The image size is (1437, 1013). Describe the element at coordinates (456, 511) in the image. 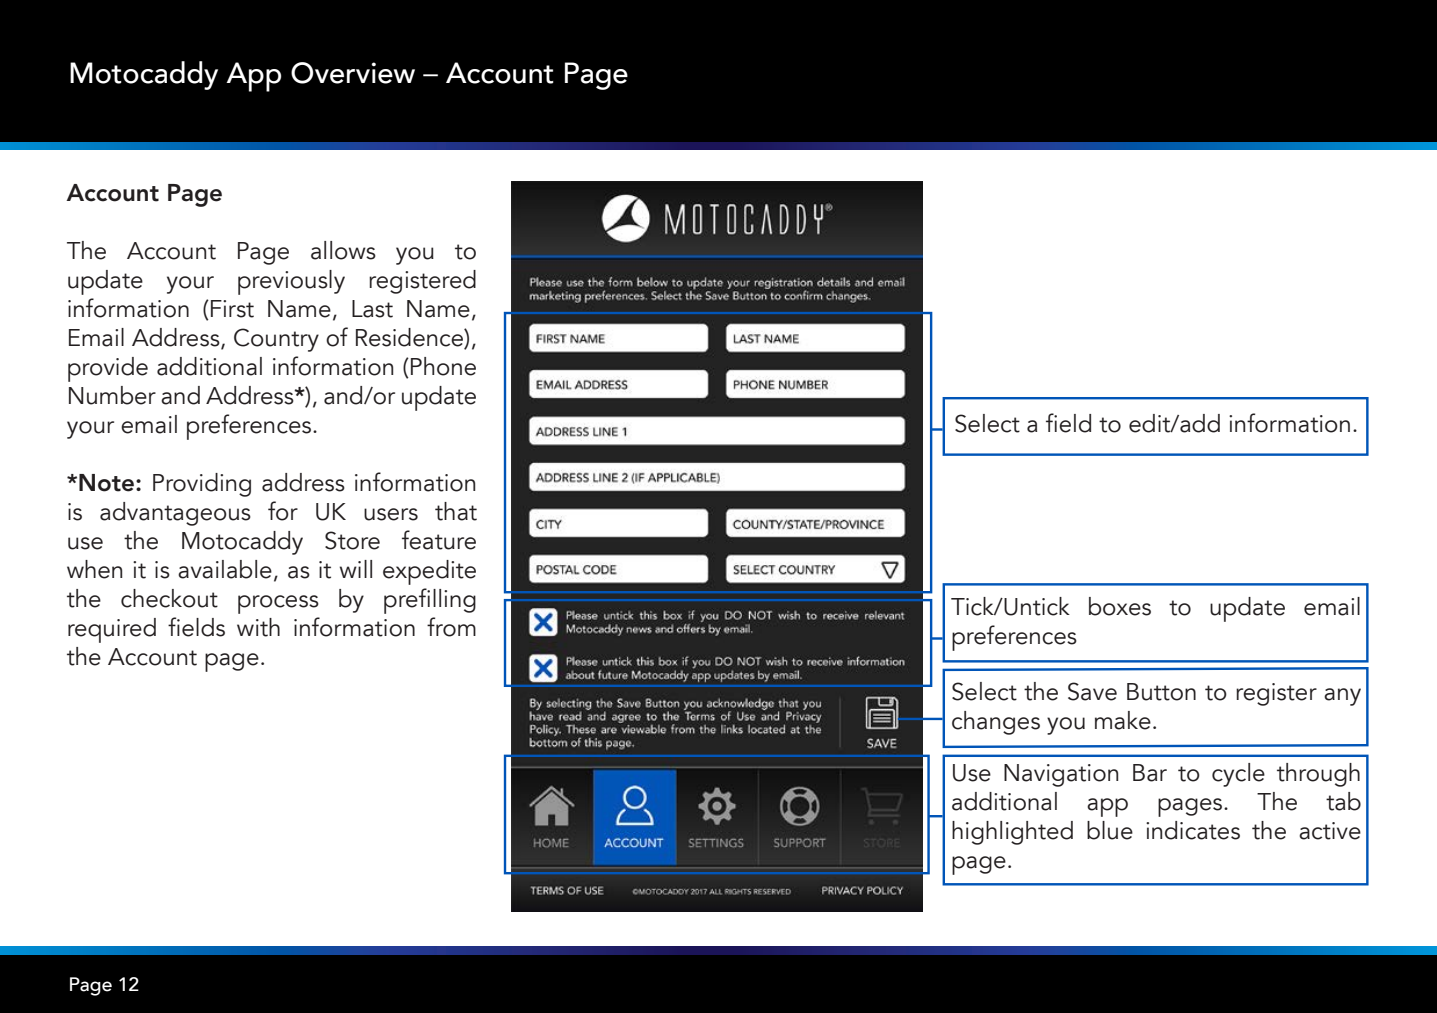

I see `that` at that location.
